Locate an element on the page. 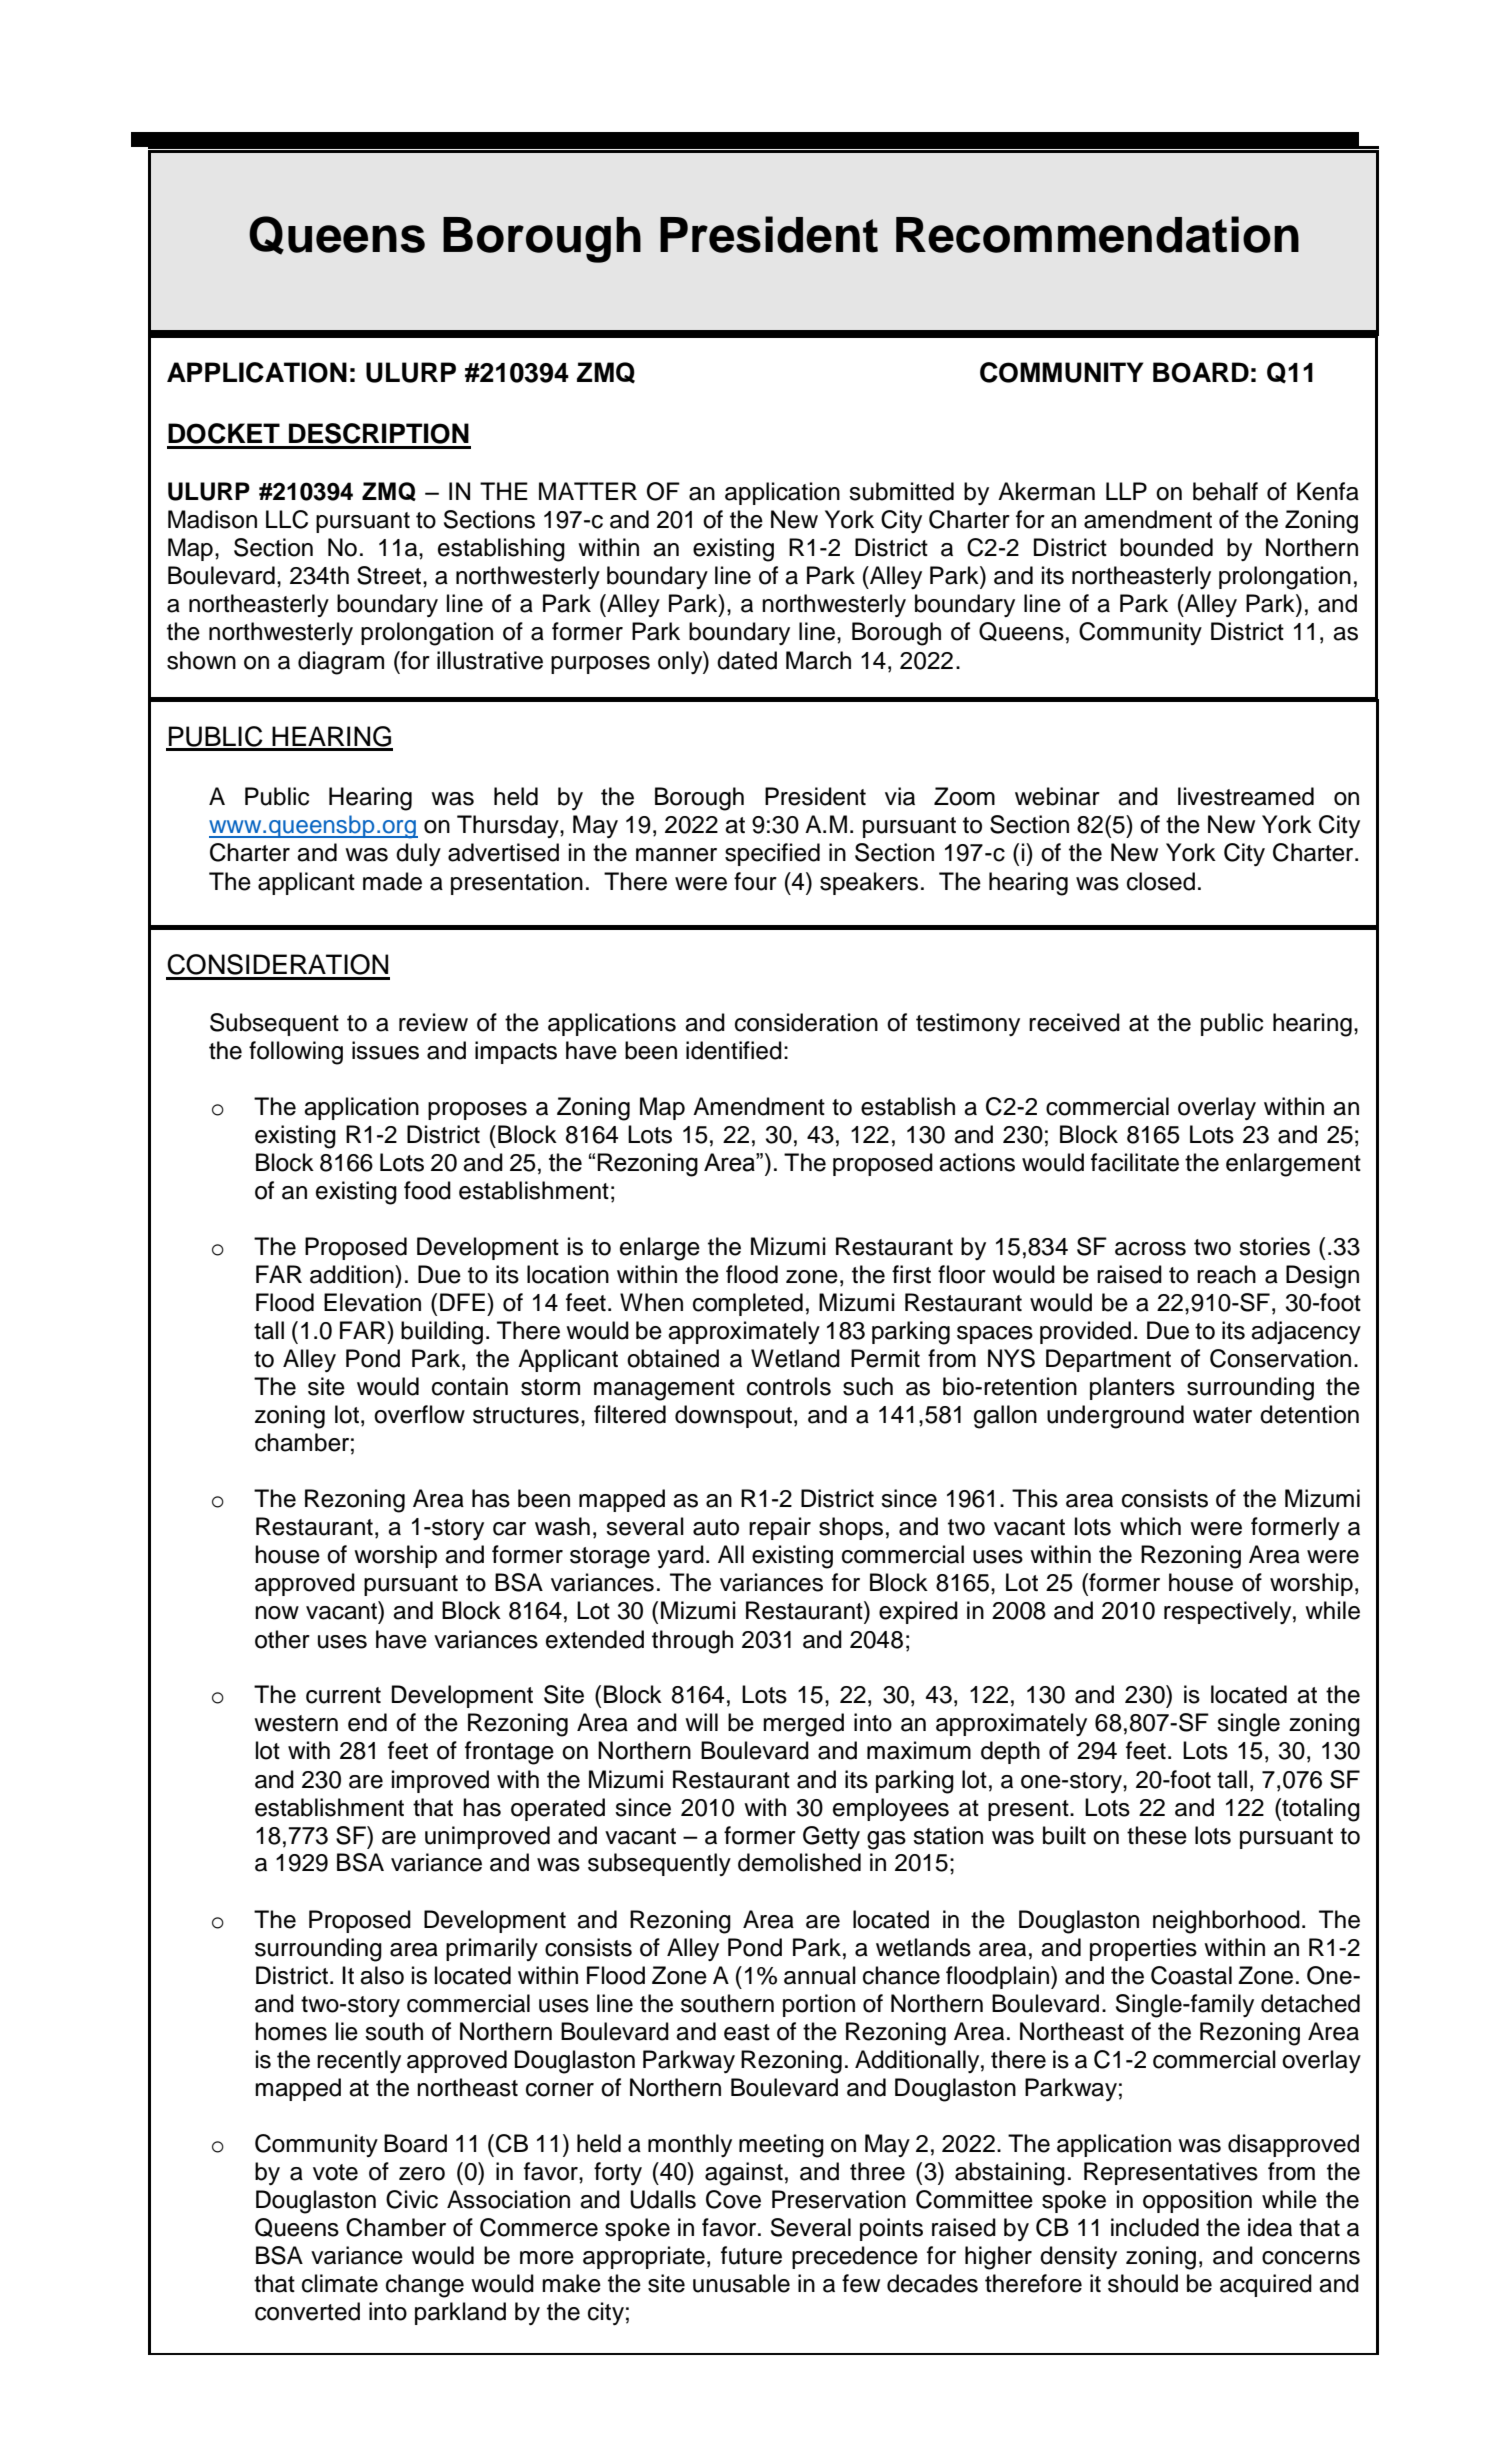 Image resolution: width=1491 pixels, height=2456 pixels. LLC is located at coordinates (287, 519).
